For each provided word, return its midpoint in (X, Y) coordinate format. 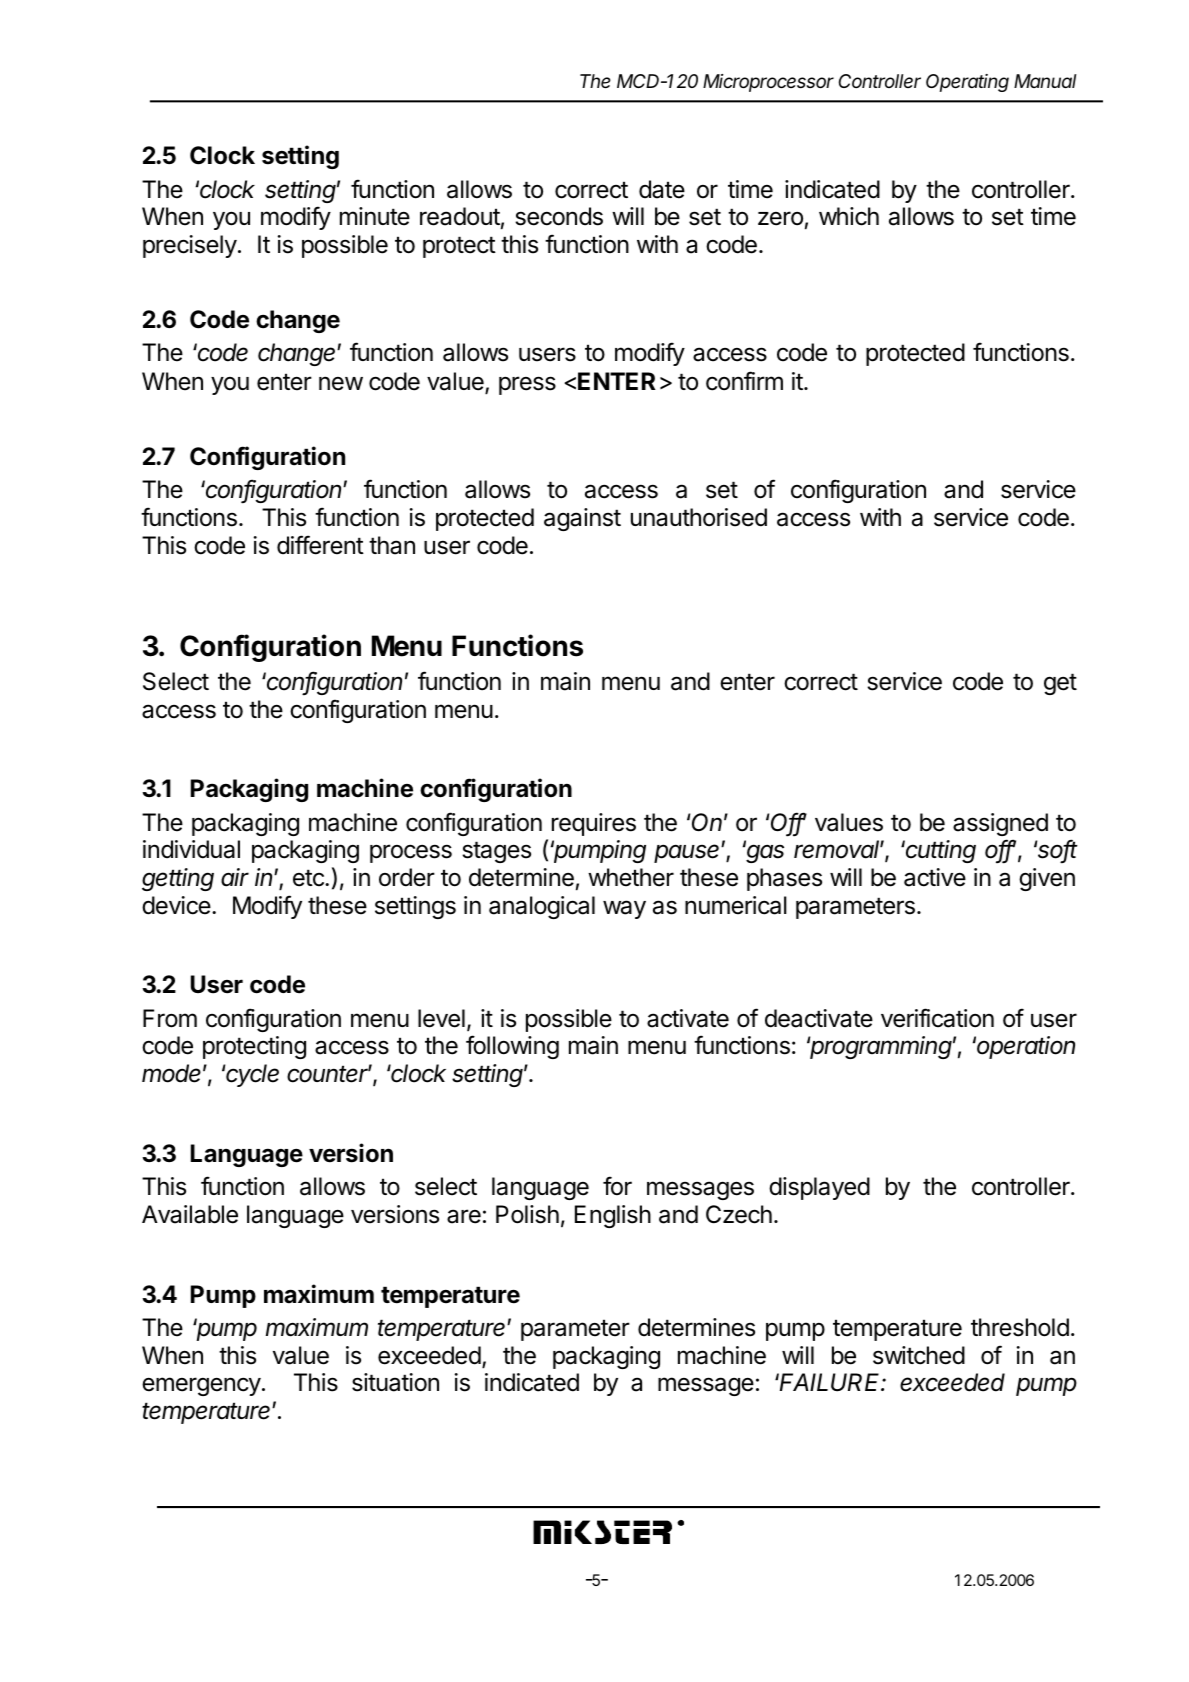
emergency (201, 1386)
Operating (967, 83)
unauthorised (699, 517)
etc (309, 878)
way (624, 909)
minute (375, 216)
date (662, 189)
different (320, 545)
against (582, 519)
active (935, 877)
